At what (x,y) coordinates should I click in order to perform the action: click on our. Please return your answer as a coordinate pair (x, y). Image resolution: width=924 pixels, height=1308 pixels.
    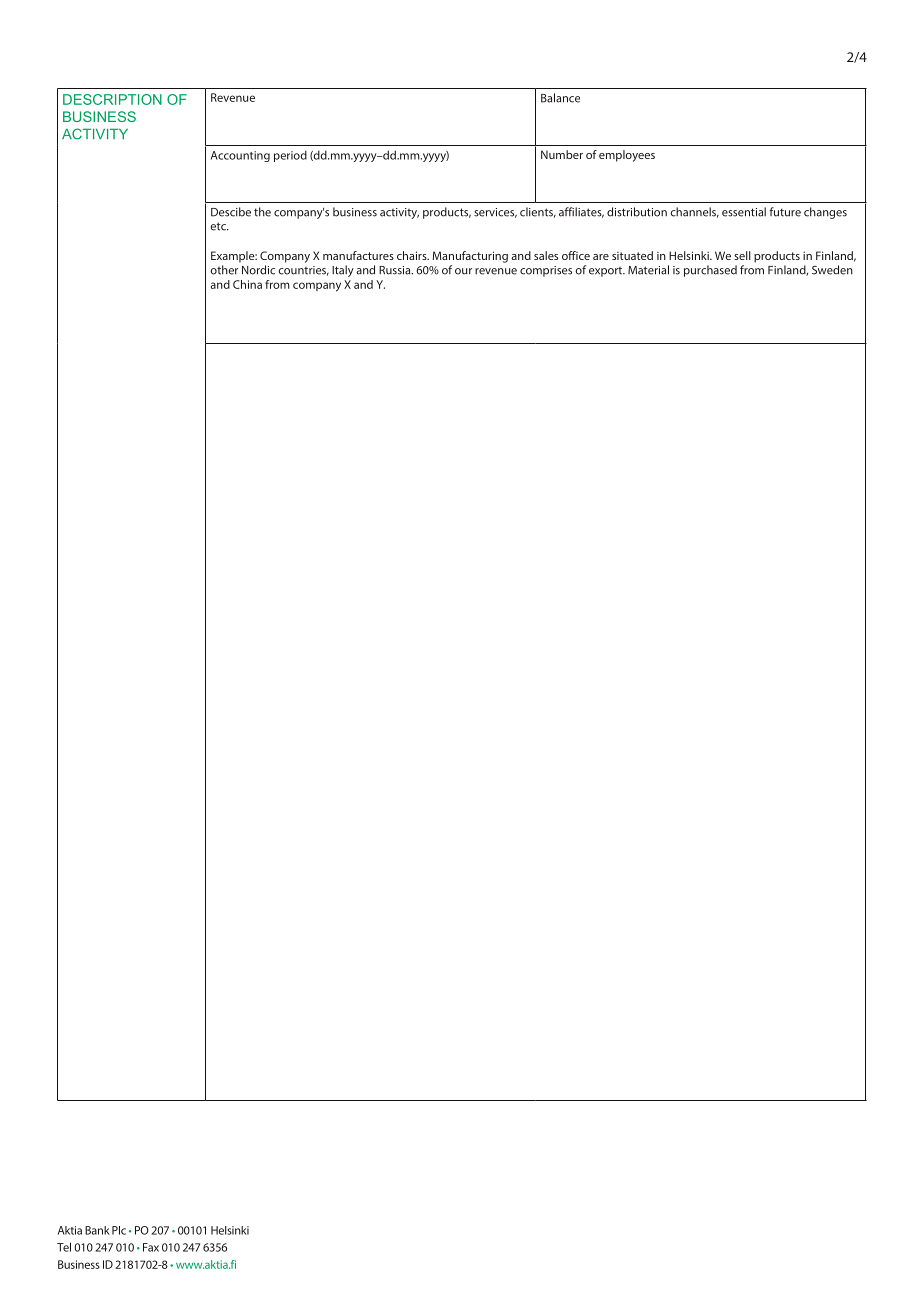
    Looking at the image, I should click on (463, 271).
